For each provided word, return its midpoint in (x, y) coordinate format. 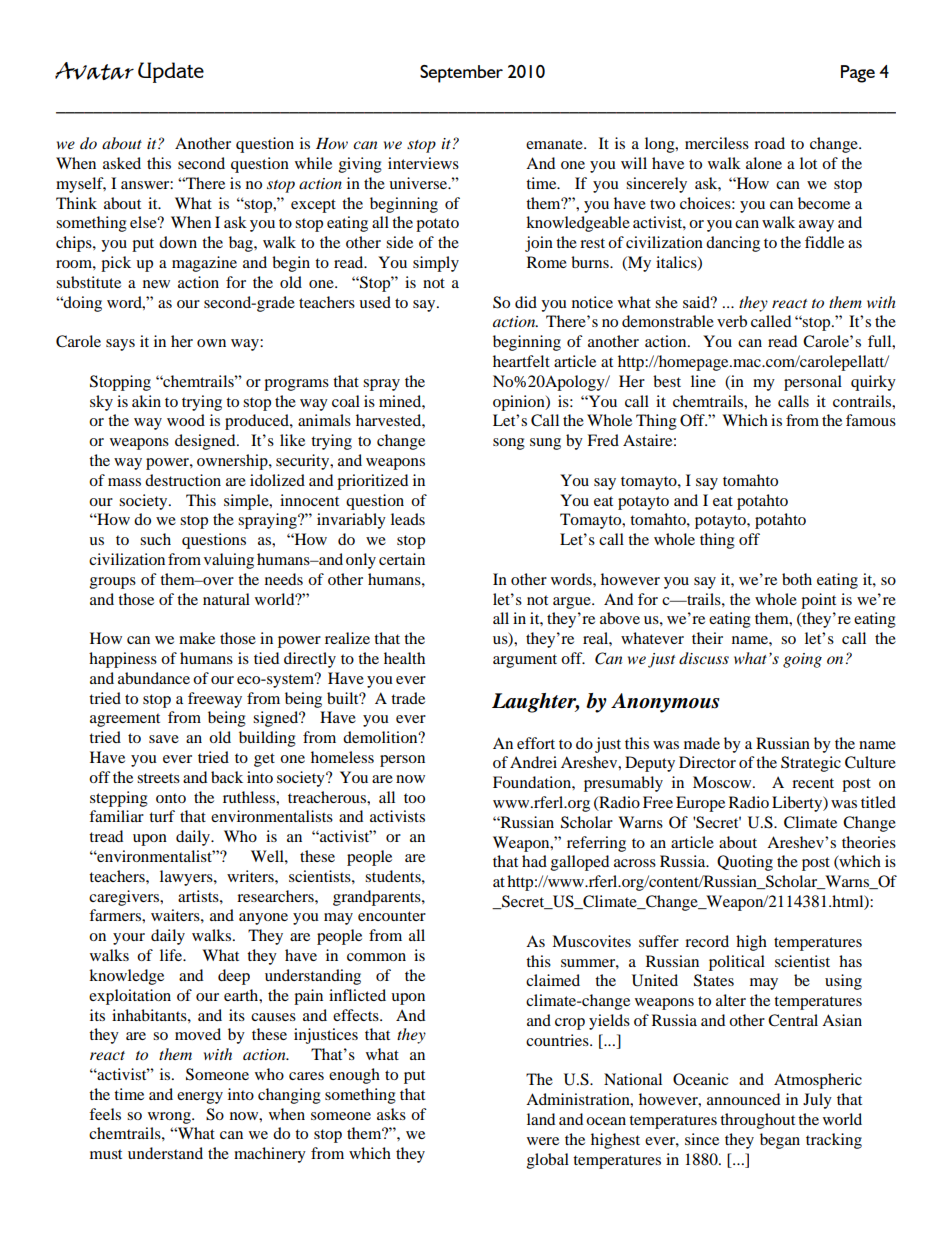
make (197, 638)
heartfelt (521, 361)
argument (525, 661)
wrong (170, 1118)
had (534, 861)
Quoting (745, 863)
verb (732, 321)
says (120, 345)
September (461, 74)
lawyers (187, 878)
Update (171, 72)
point (818, 601)
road (769, 143)
